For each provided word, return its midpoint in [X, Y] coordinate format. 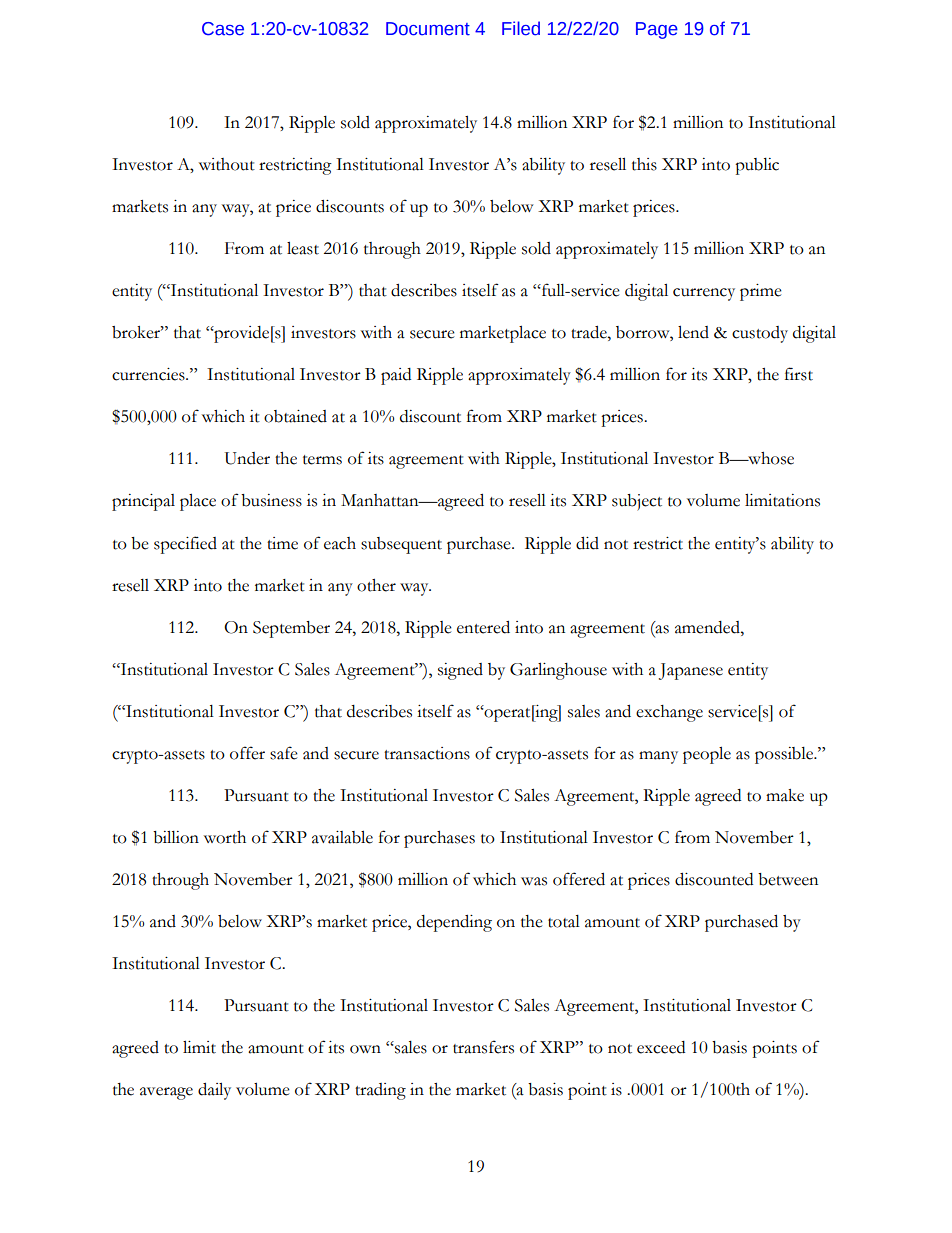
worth [225, 837]
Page [657, 30]
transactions [427, 753]
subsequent [401, 545]
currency [704, 294]
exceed [661, 1047]
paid [396, 376]
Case [223, 29]
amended [708, 627]
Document [428, 29]
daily [214, 1091]
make [785, 795]
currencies [149, 374]
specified [185, 545]
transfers [483, 1047]
